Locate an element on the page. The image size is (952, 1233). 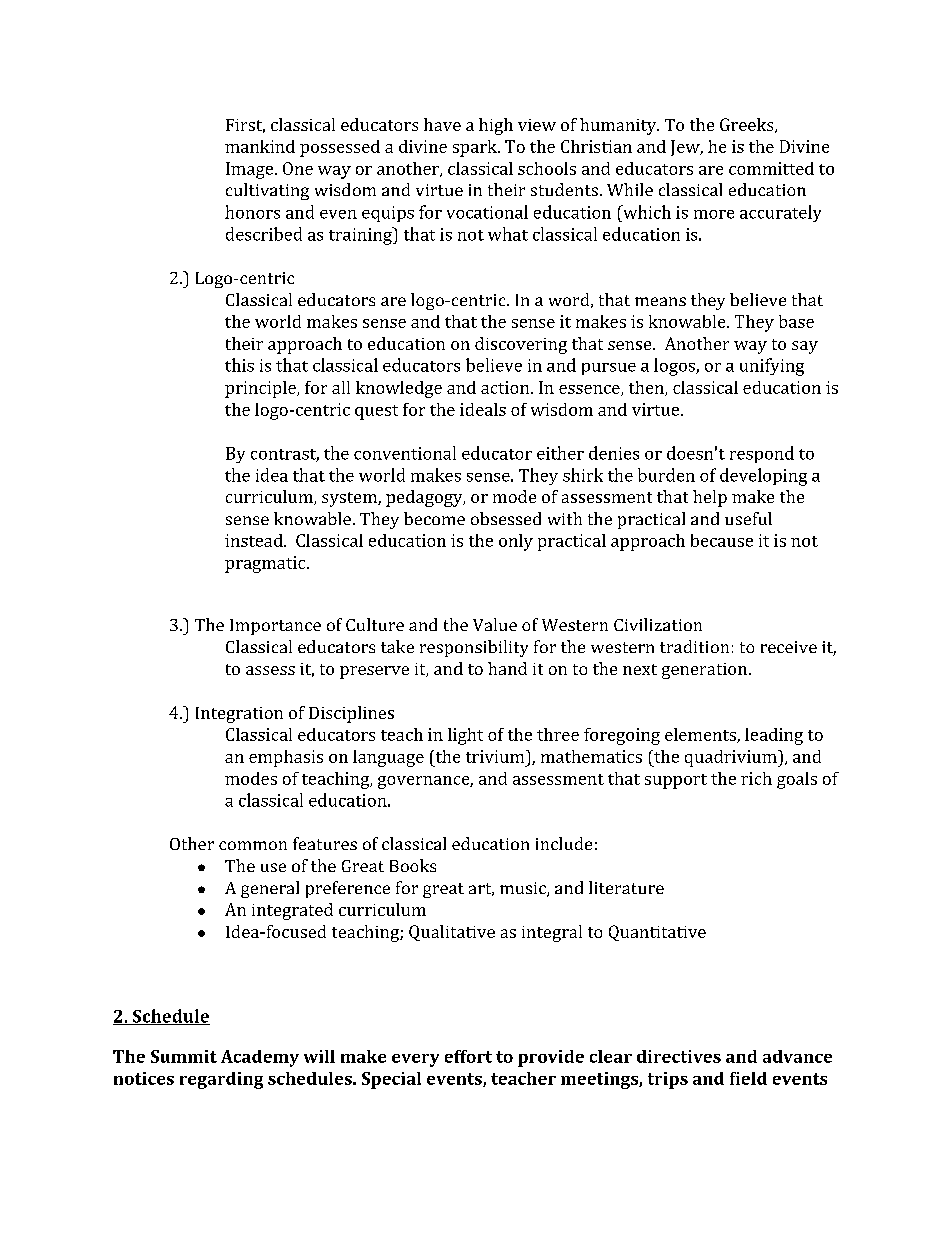
Academy is located at coordinates (260, 1058).
